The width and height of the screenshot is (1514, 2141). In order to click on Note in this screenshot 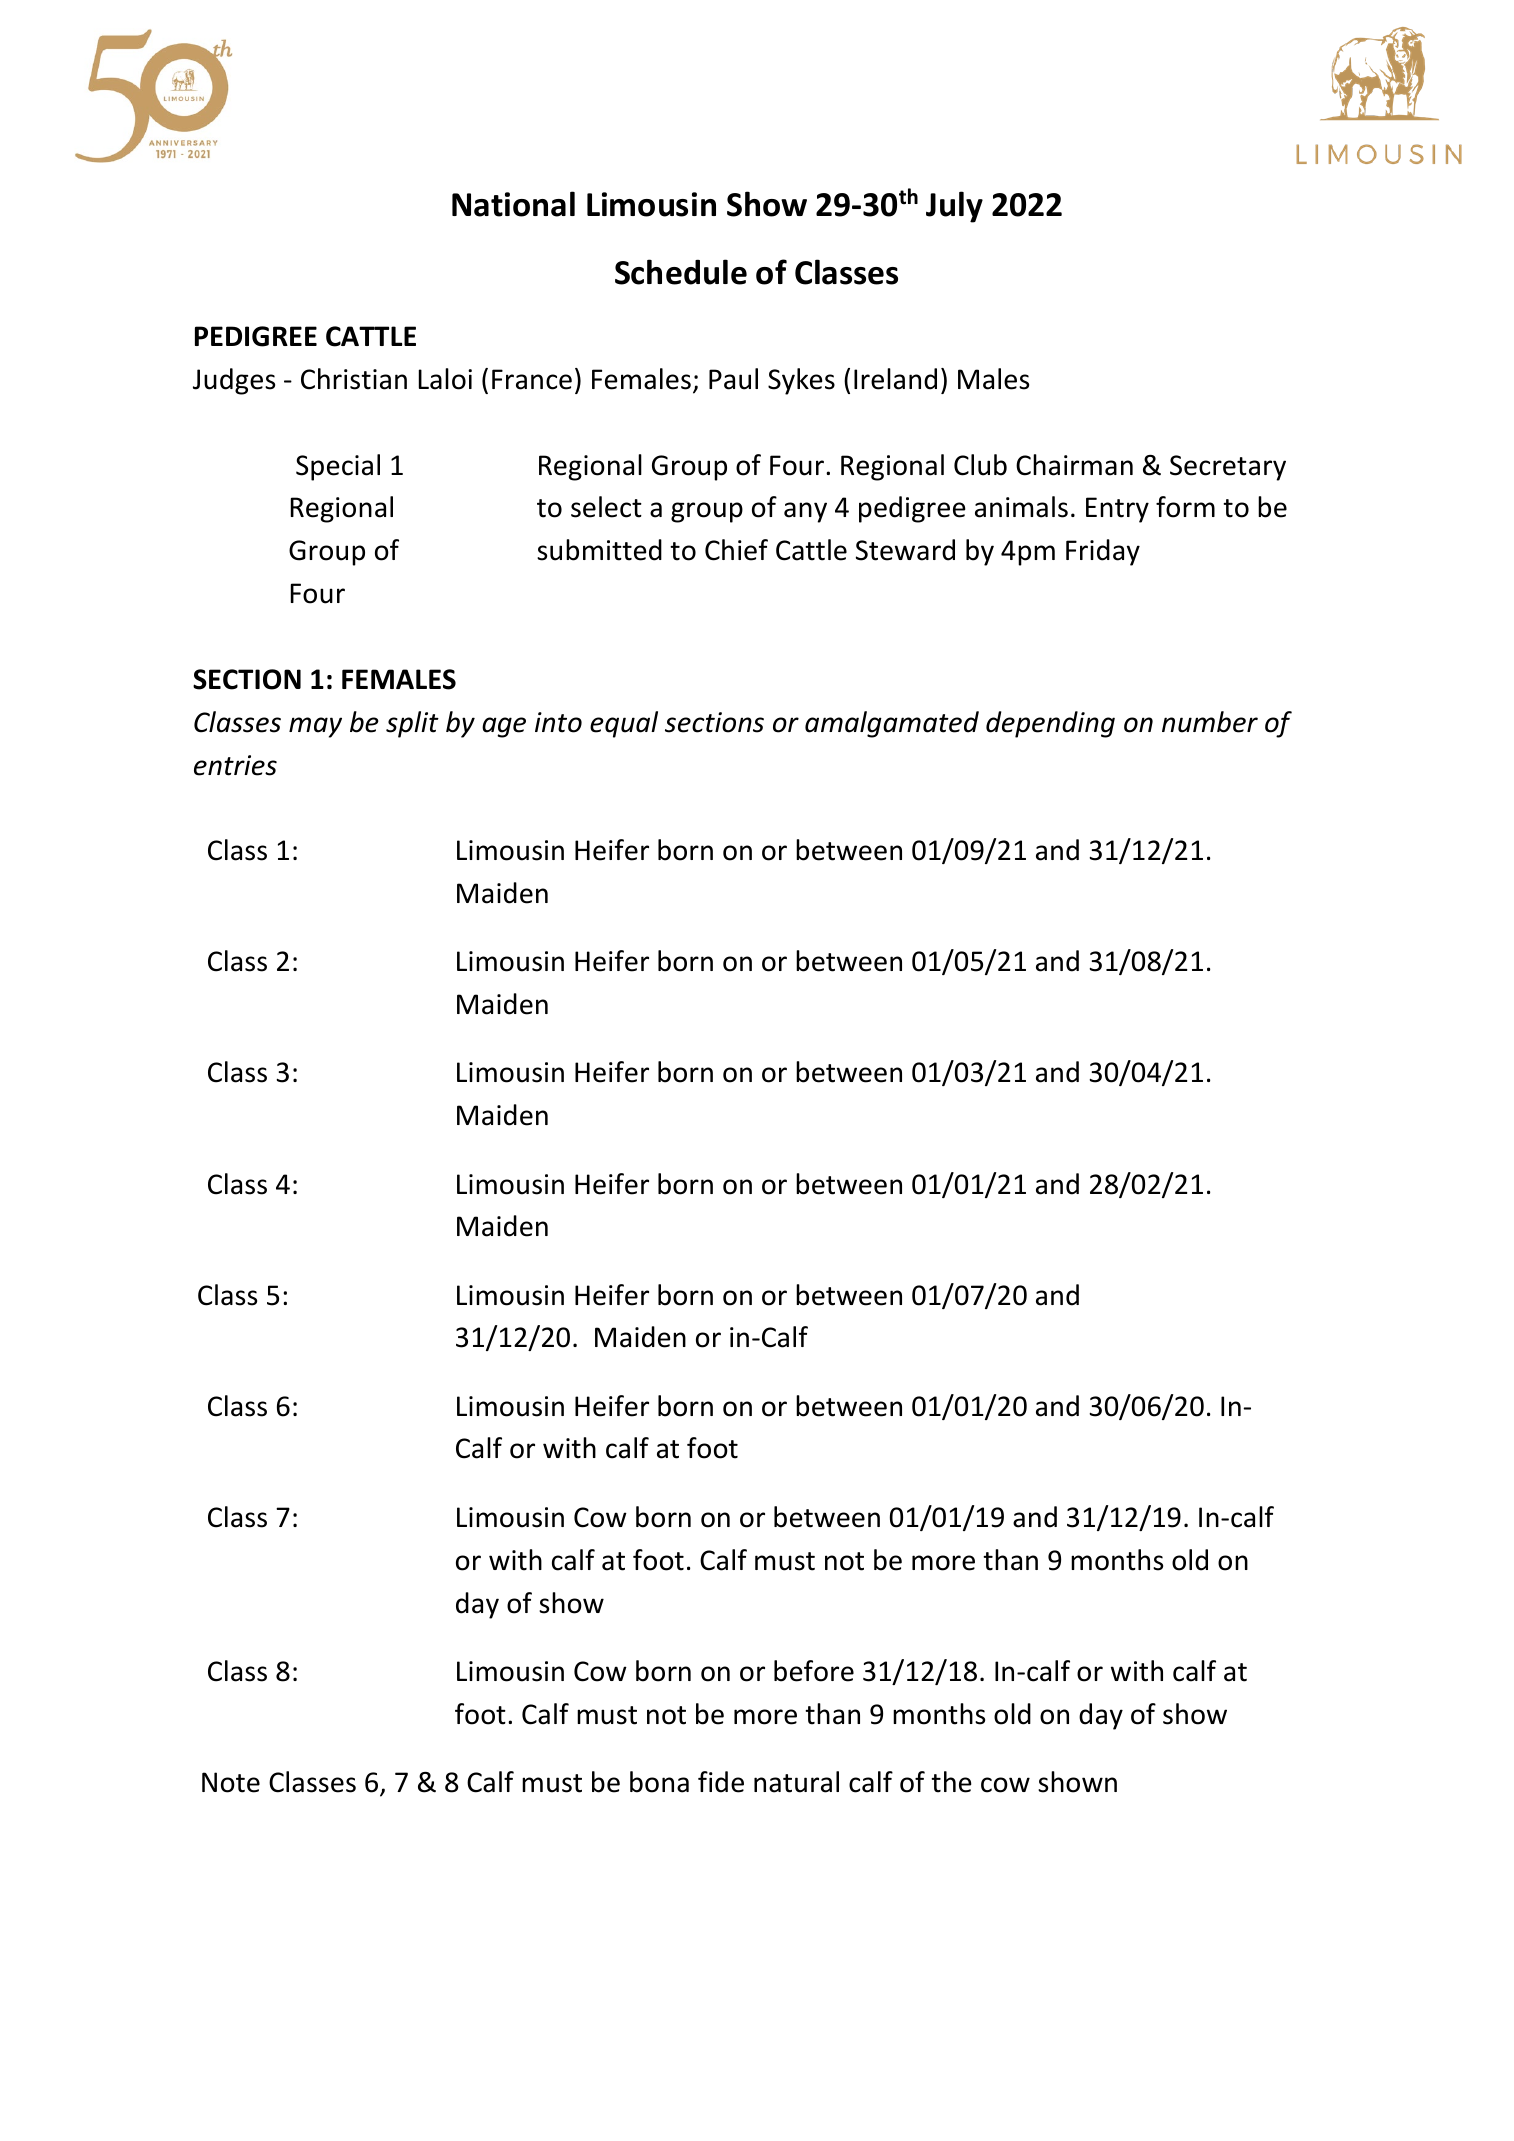, I will do `click(231, 1782)`.
